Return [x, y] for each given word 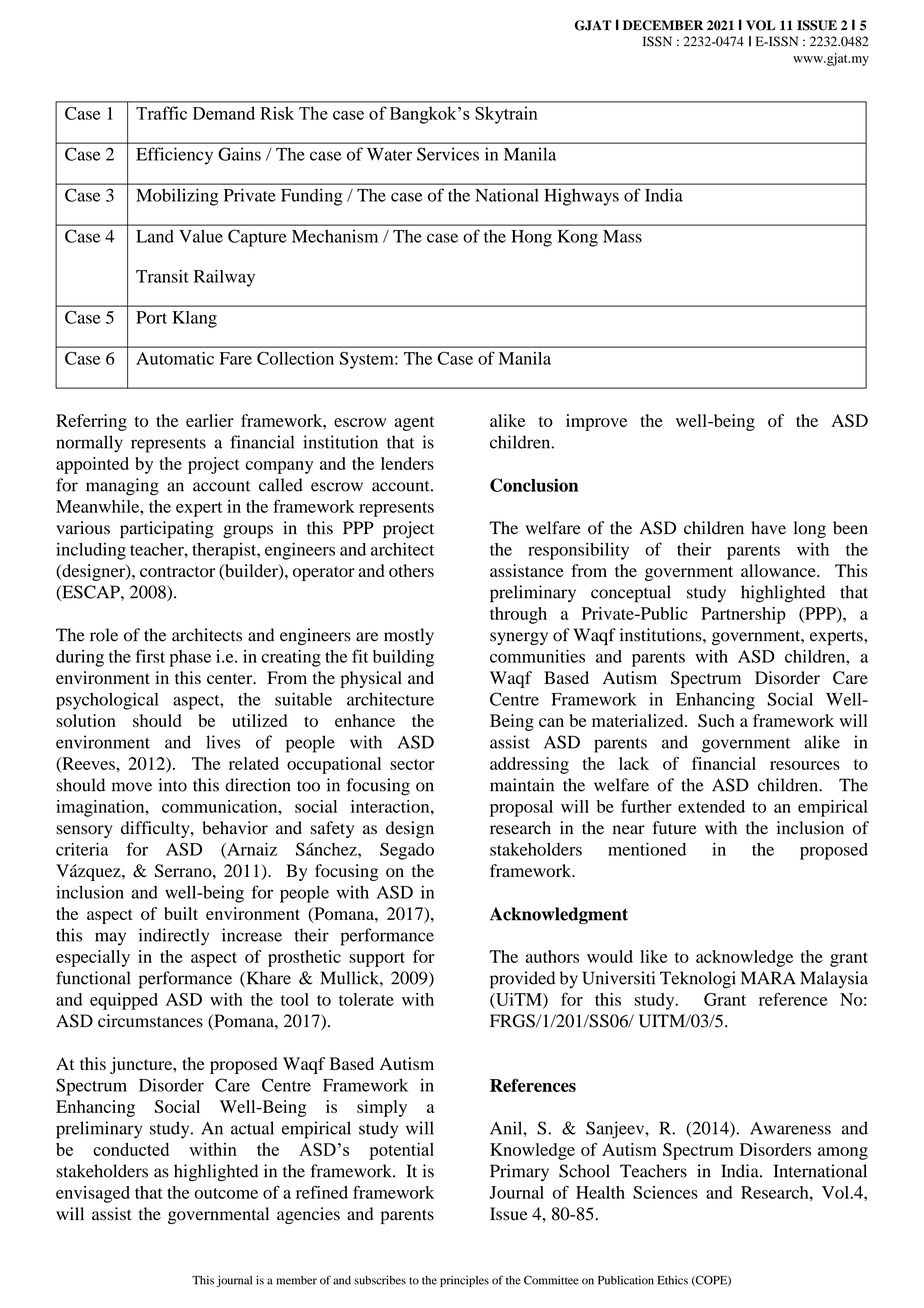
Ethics [673, 1280]
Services [448, 154]
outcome [226, 1193]
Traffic [161, 113]
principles [464, 1281]
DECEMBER [663, 25]
